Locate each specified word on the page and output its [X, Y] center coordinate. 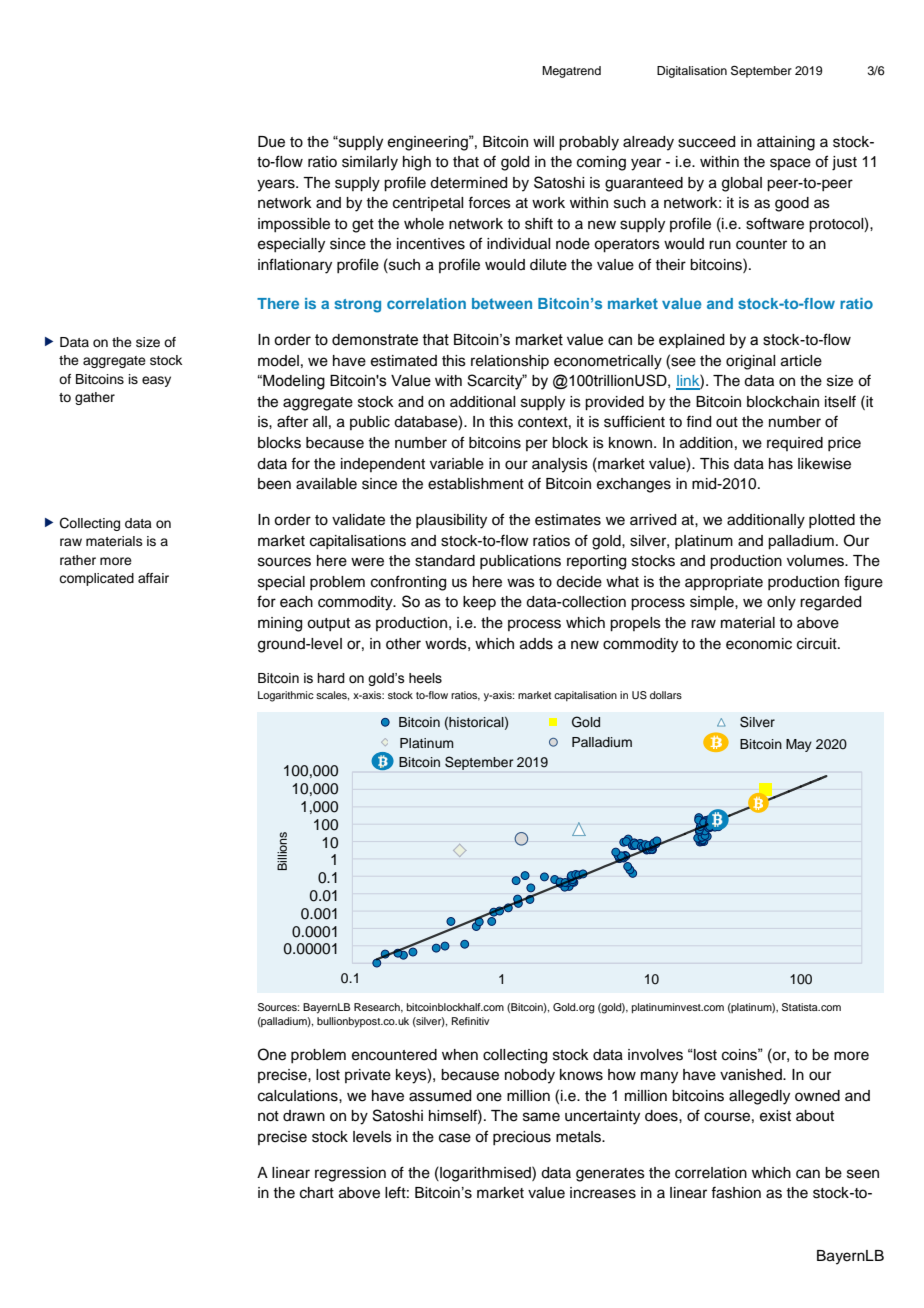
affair [153, 578]
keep [479, 603]
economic [759, 644]
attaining [786, 143]
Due [271, 142]
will [543, 141]
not [268, 1116]
